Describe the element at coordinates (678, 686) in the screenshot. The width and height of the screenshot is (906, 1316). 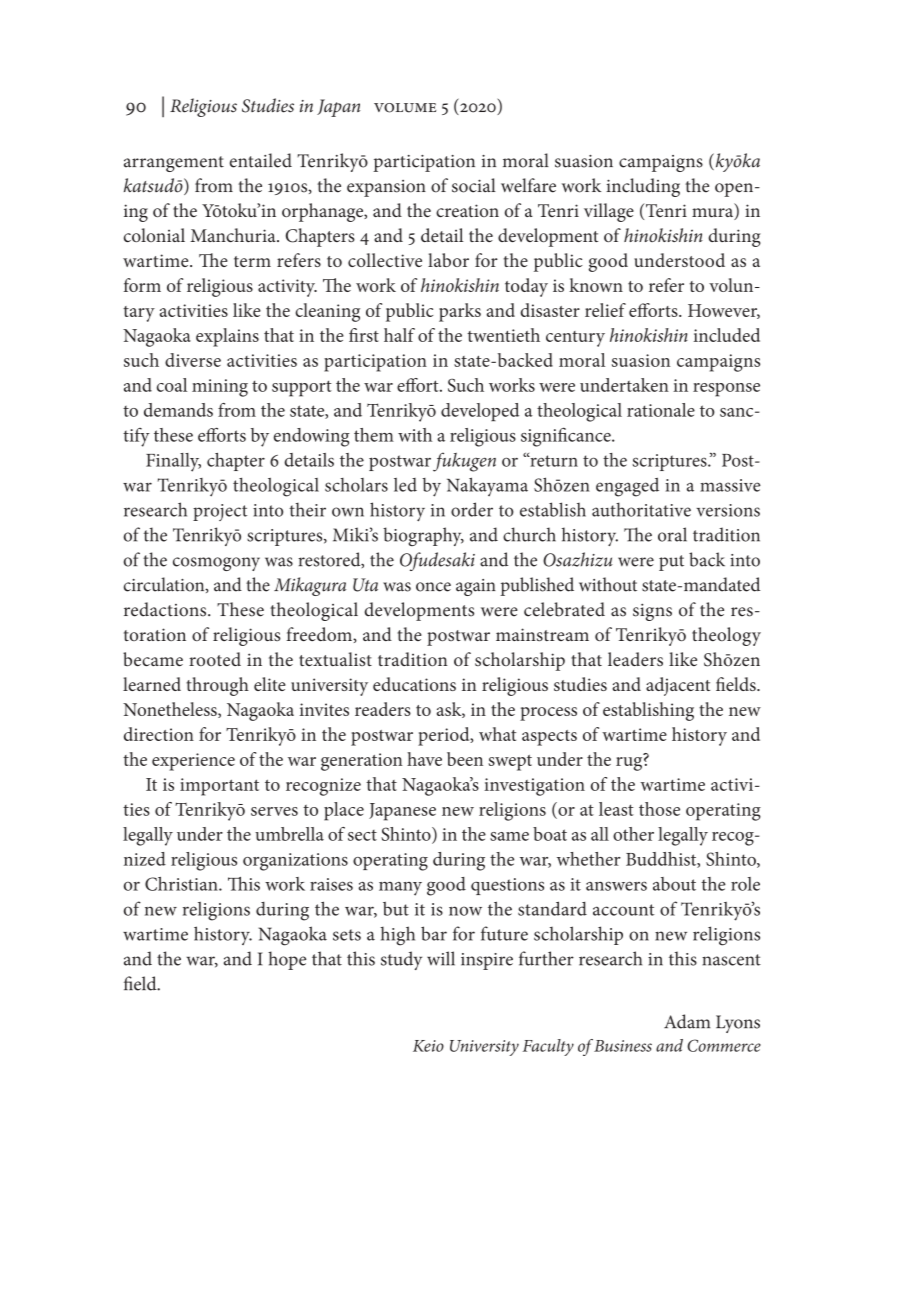
I see `adjacent` at that location.
